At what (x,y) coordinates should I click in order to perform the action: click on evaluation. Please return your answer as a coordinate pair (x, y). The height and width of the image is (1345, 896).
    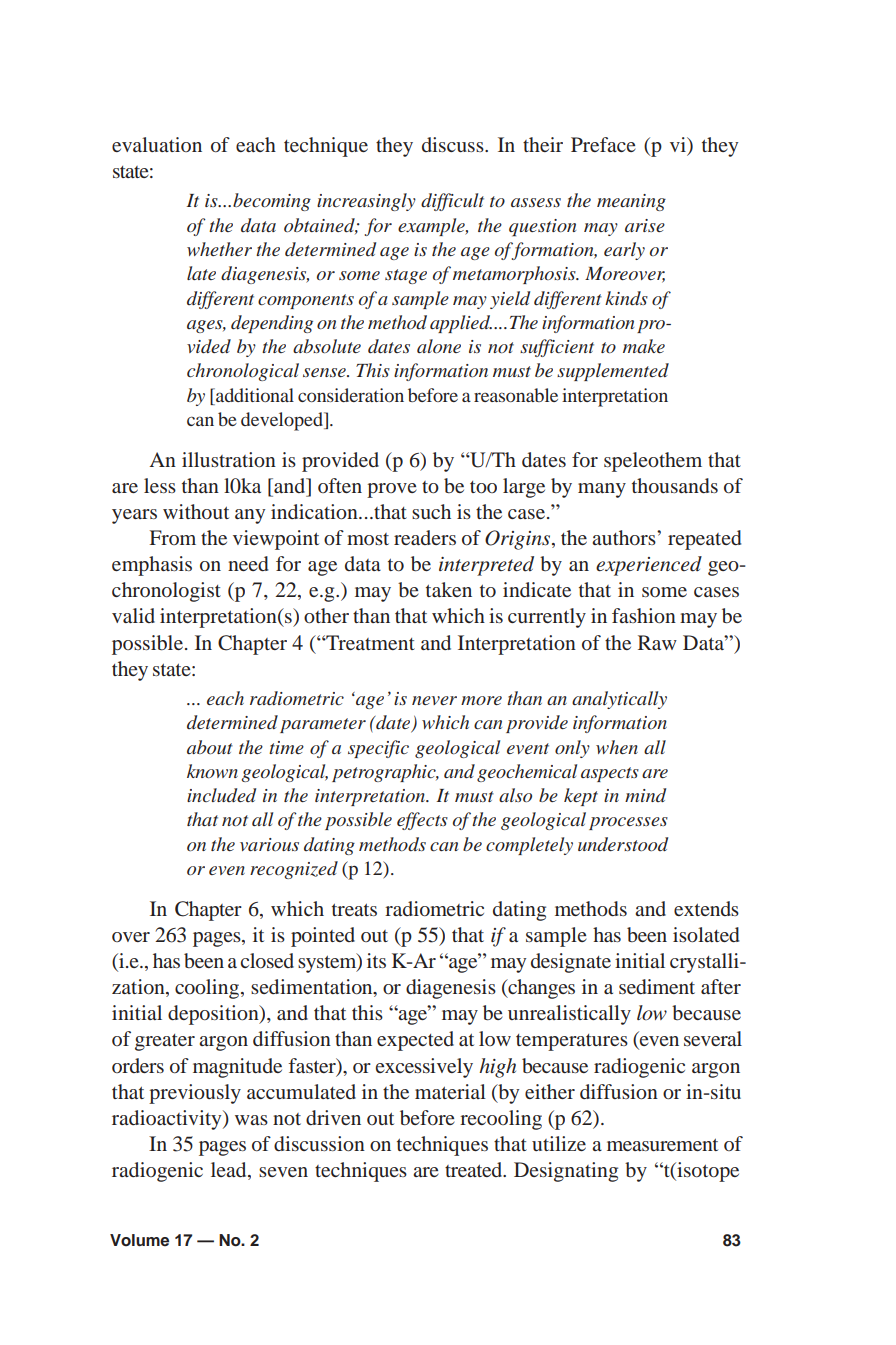
    Looking at the image, I should click on (157, 144).
